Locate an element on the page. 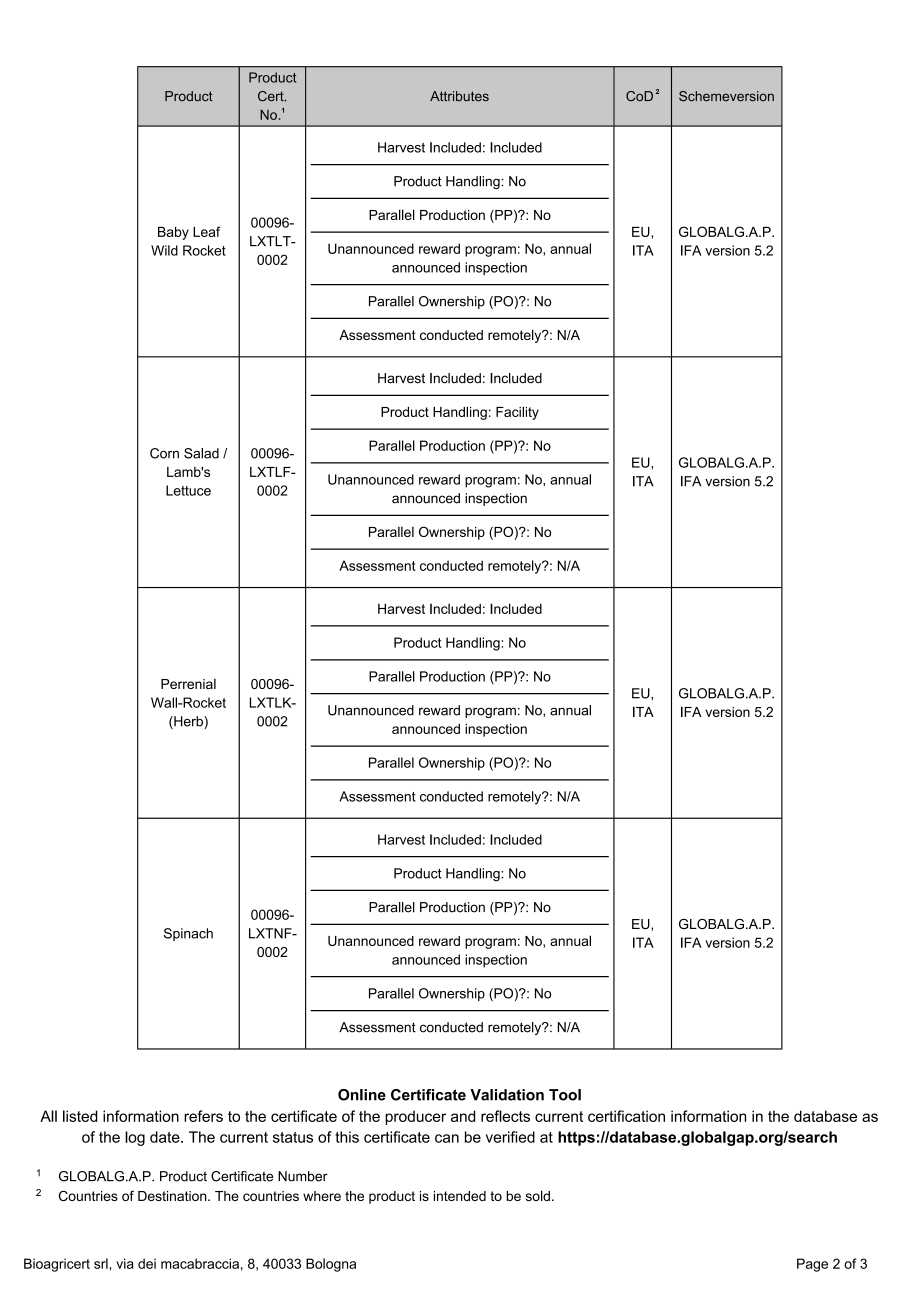 This page has width=924, height=1308. Online is located at coordinates (362, 1095).
